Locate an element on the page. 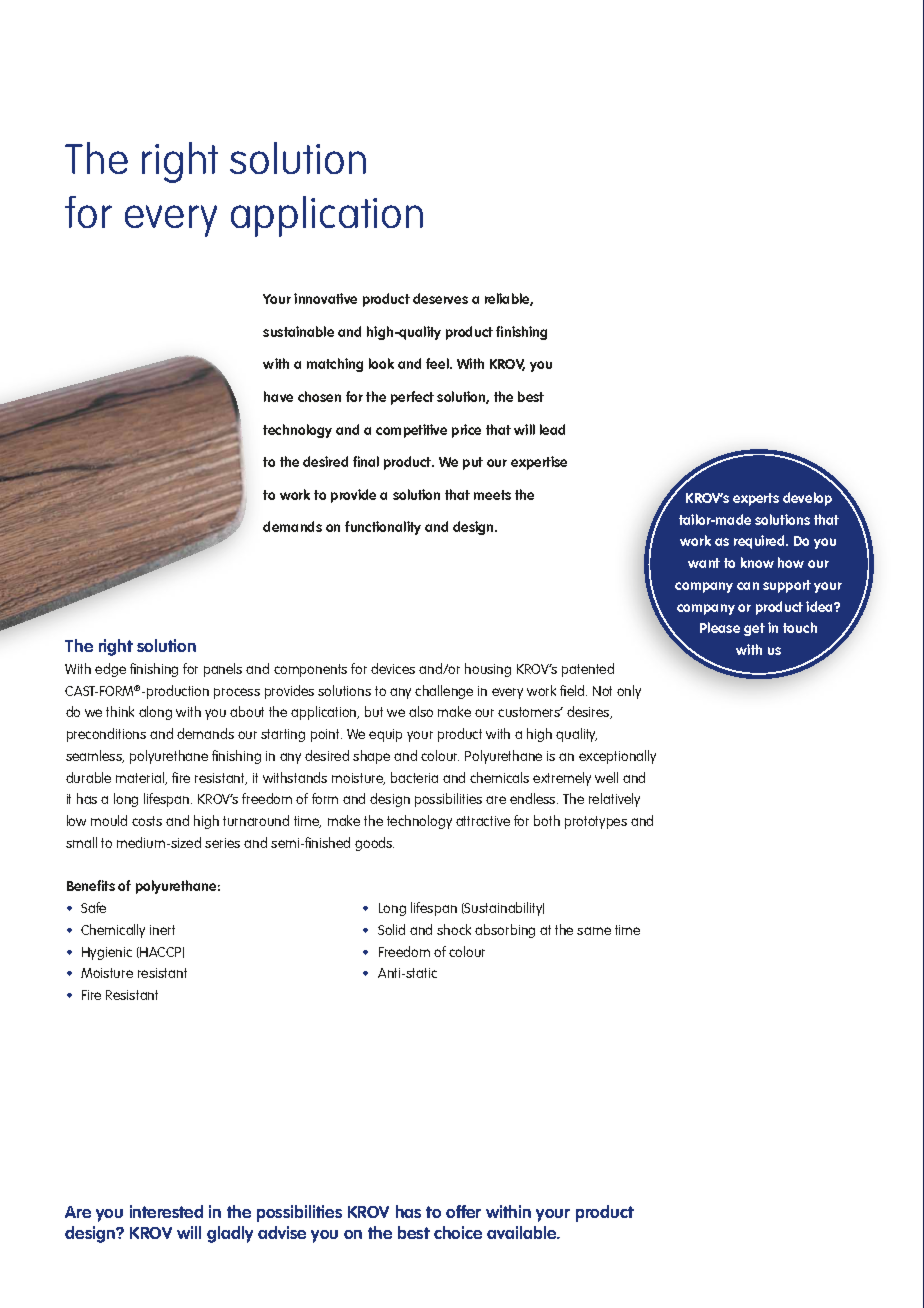  sustainable is located at coordinates (298, 331).
